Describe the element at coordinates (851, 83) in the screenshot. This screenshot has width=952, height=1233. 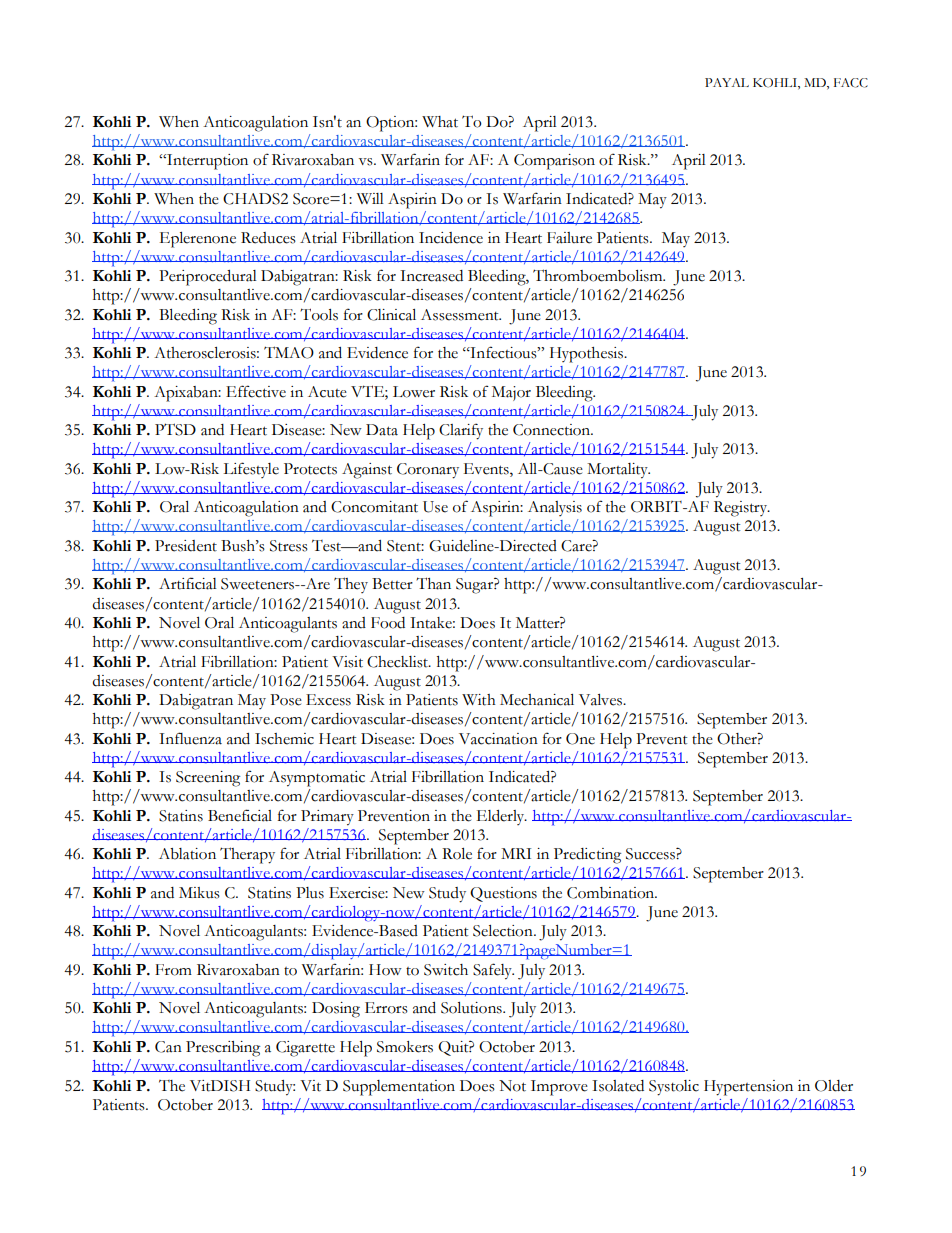
I see `FACC` at that location.
